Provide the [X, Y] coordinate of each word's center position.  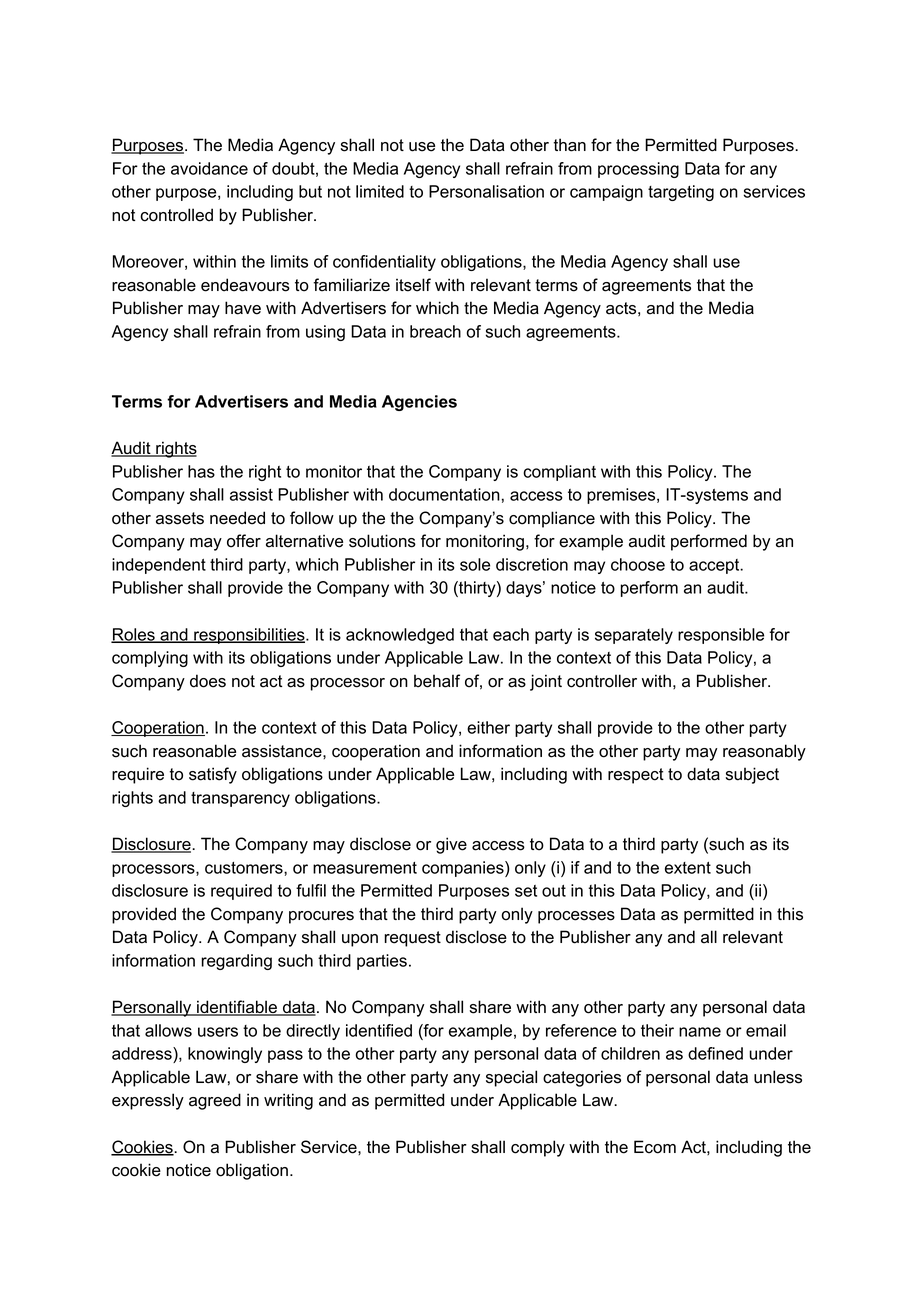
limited [380, 191]
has [201, 471]
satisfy [213, 775]
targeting [681, 193]
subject [752, 775]
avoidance [209, 168]
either [488, 727]
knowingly [225, 1055]
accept [715, 566]
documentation [444, 494]
